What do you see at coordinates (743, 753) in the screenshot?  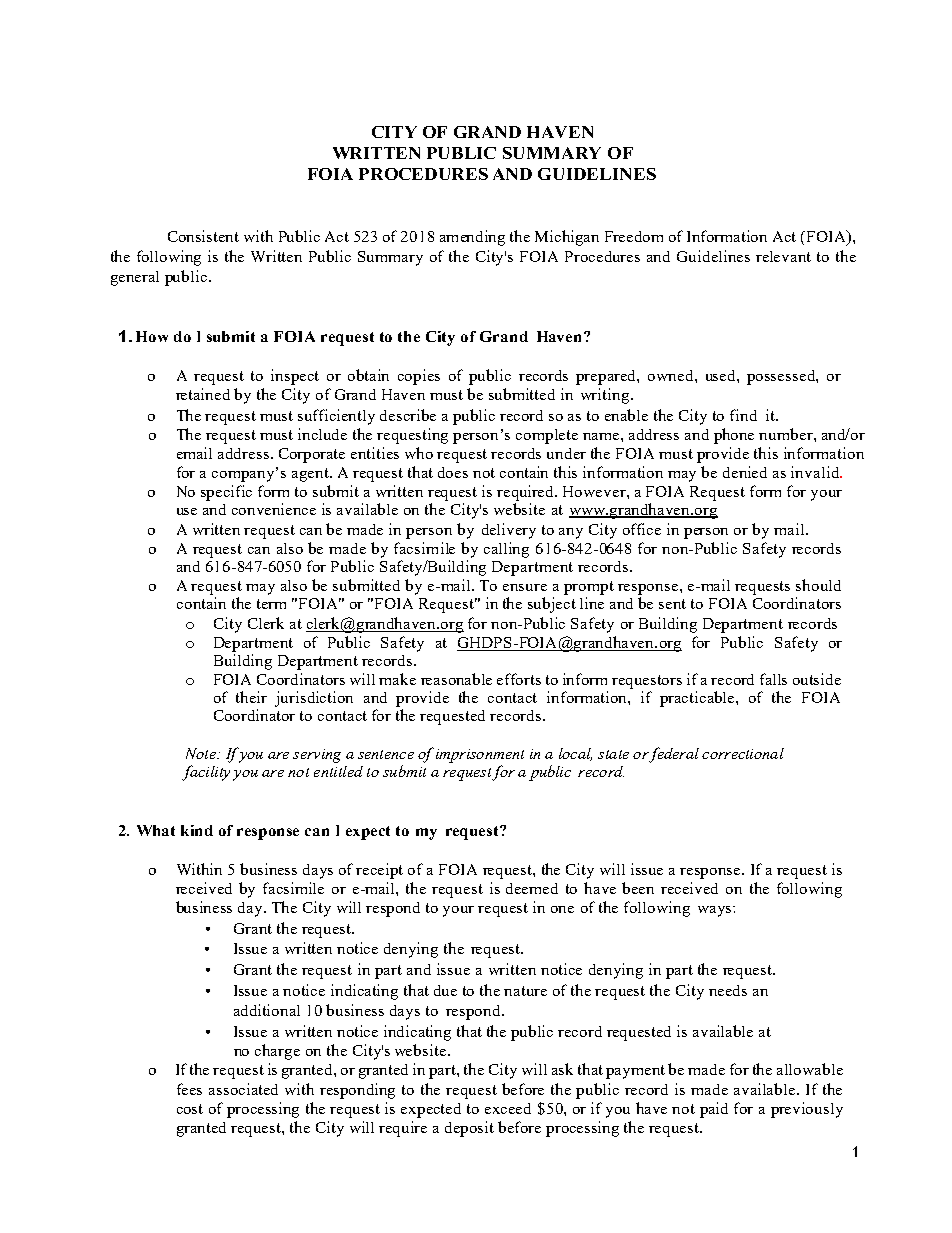 I see `correctional` at bounding box center [743, 753].
